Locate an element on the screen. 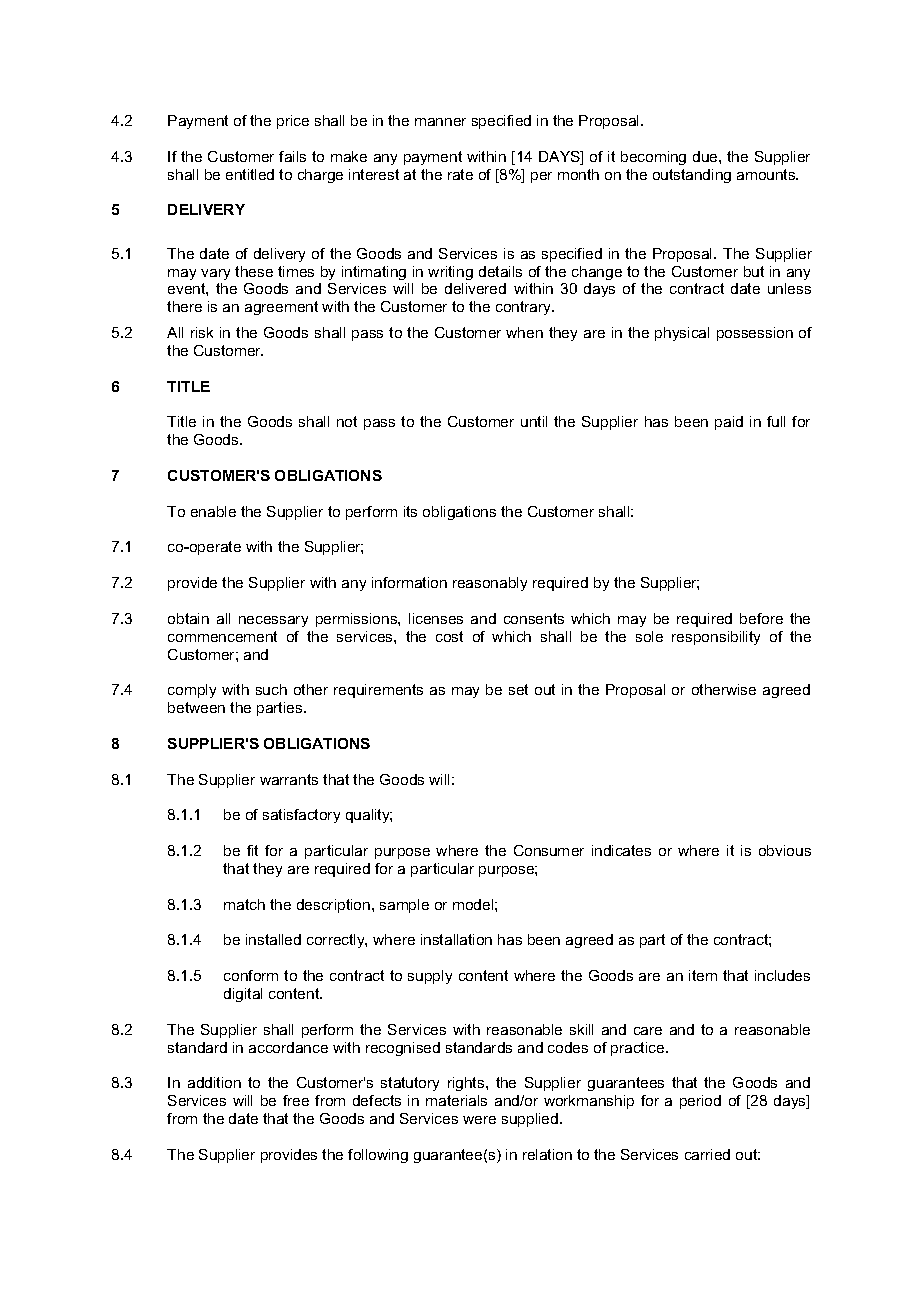 Image resolution: width=924 pixels, height=1308 pixels. such is located at coordinates (271, 689).
